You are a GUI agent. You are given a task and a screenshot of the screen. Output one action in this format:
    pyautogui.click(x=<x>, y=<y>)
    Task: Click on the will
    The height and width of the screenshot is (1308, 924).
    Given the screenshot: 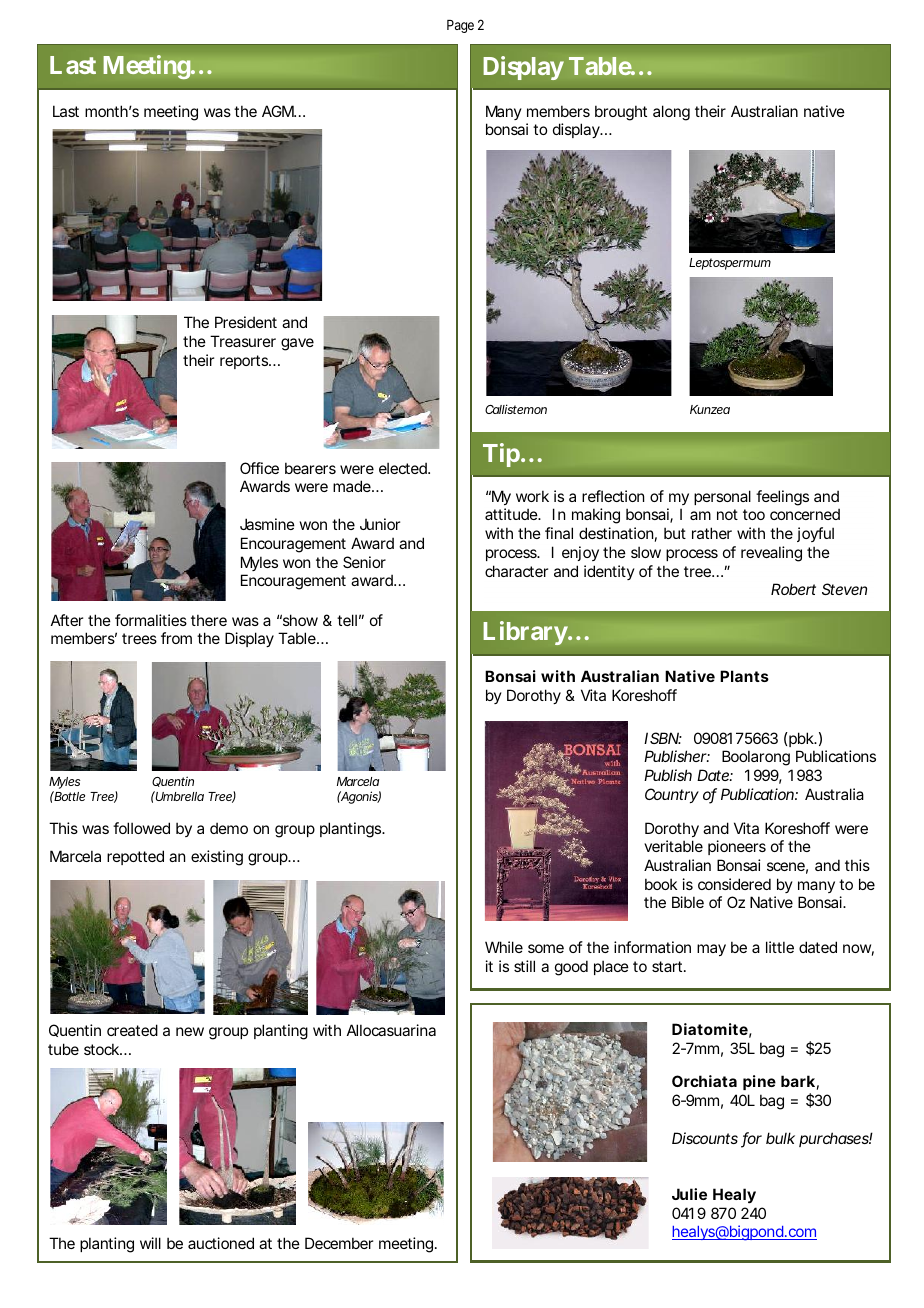 What is the action you would take?
    pyautogui.click(x=150, y=1243)
